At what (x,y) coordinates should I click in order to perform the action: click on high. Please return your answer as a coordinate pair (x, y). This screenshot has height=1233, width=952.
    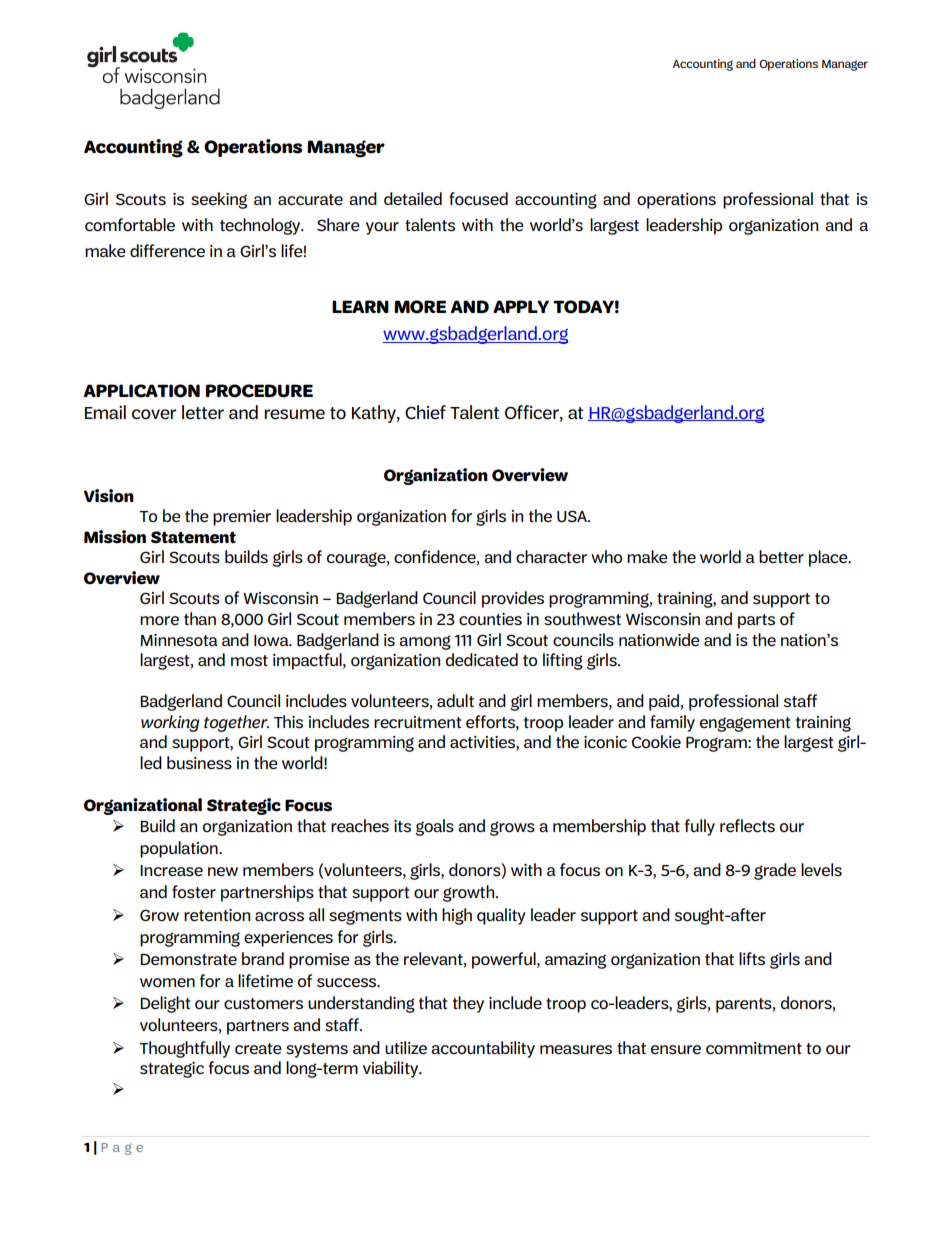
    Looking at the image, I should click on (457, 916).
